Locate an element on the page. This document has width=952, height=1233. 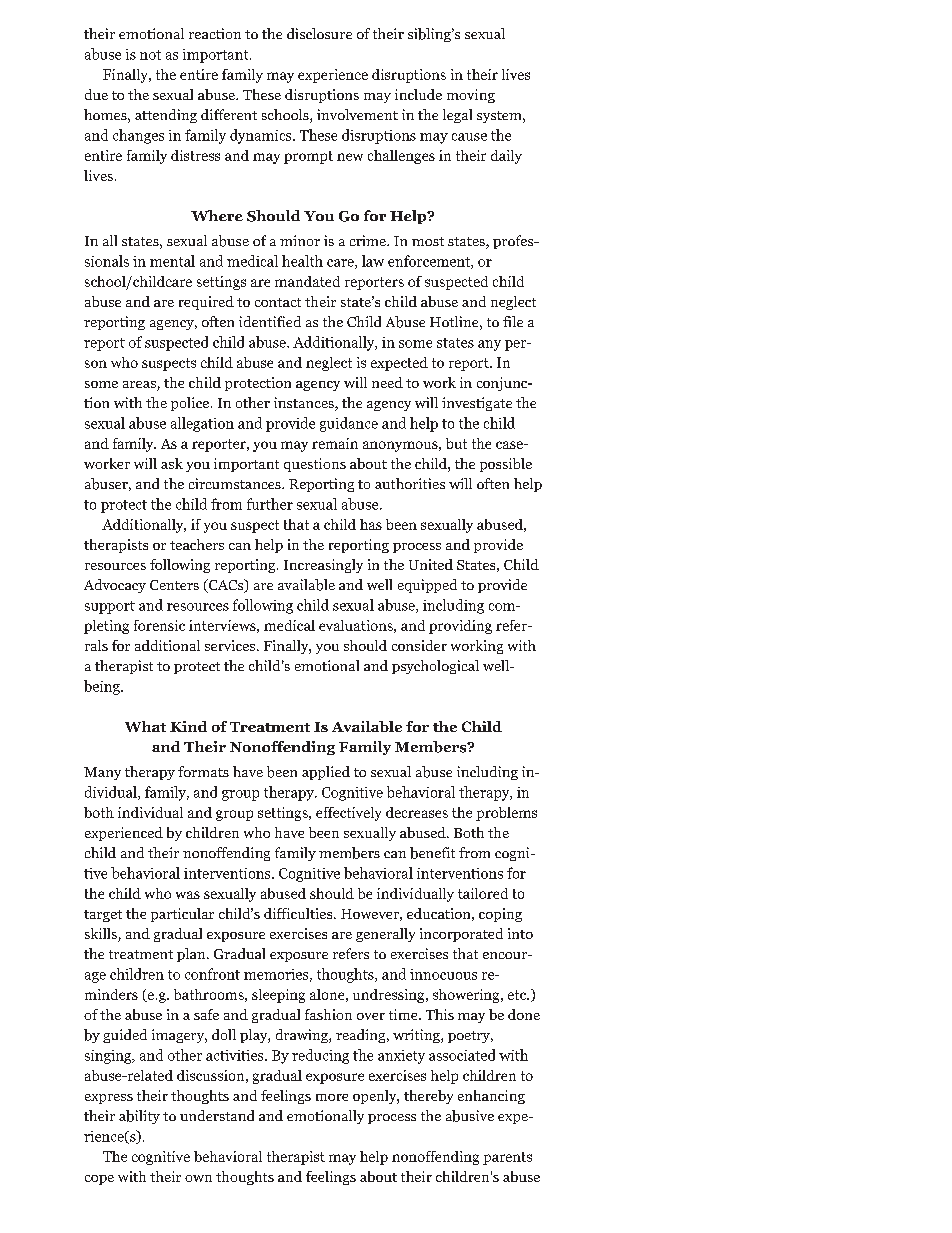
areas is located at coordinates (140, 386).
